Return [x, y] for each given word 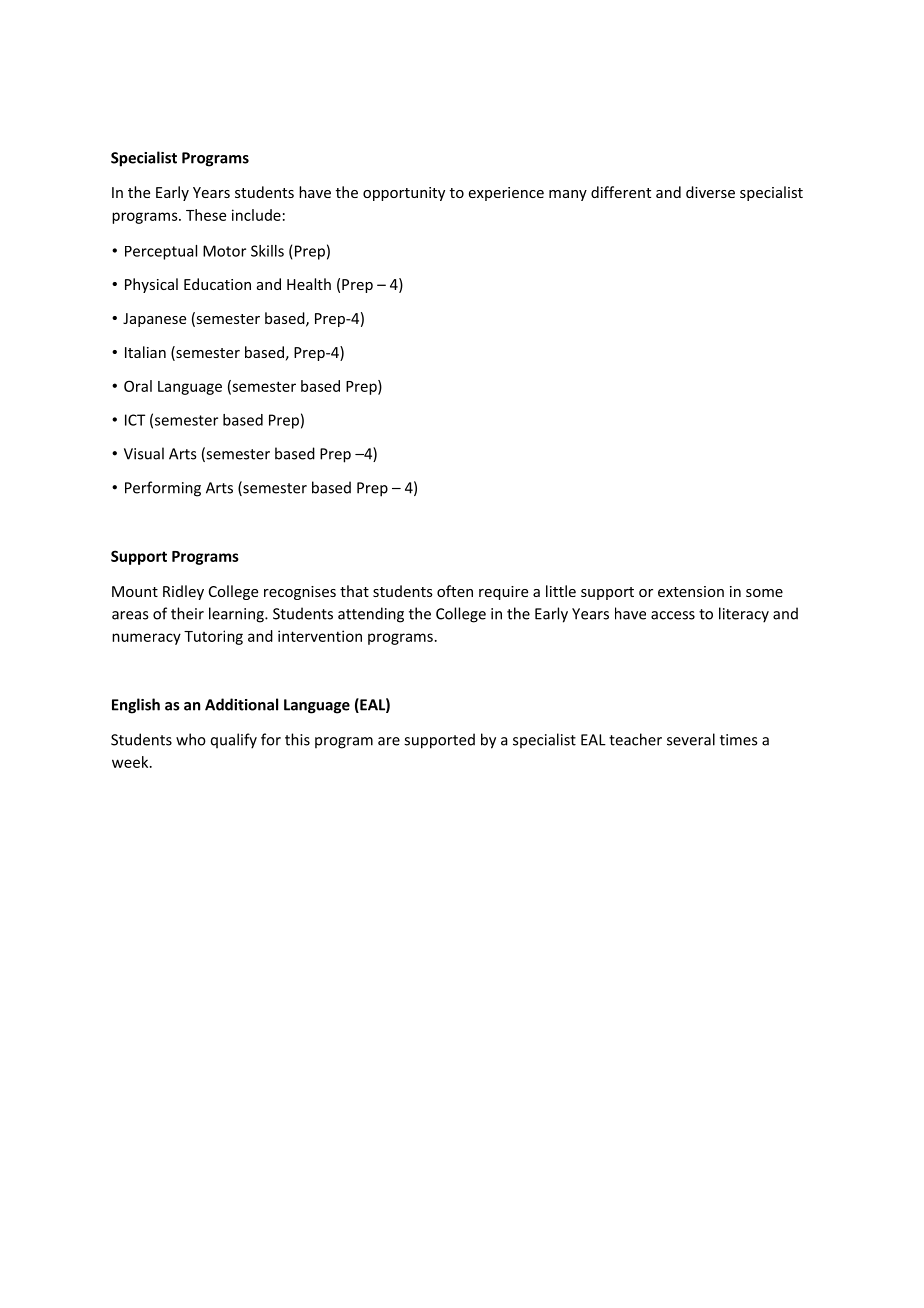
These [206, 215]
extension [691, 591]
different [621, 192]
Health [309, 284]
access [673, 615]
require [503, 593]
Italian [145, 352]
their [187, 613]
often [455, 591]
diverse [710, 192]
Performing [163, 489]
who [191, 739]
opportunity [404, 194]
